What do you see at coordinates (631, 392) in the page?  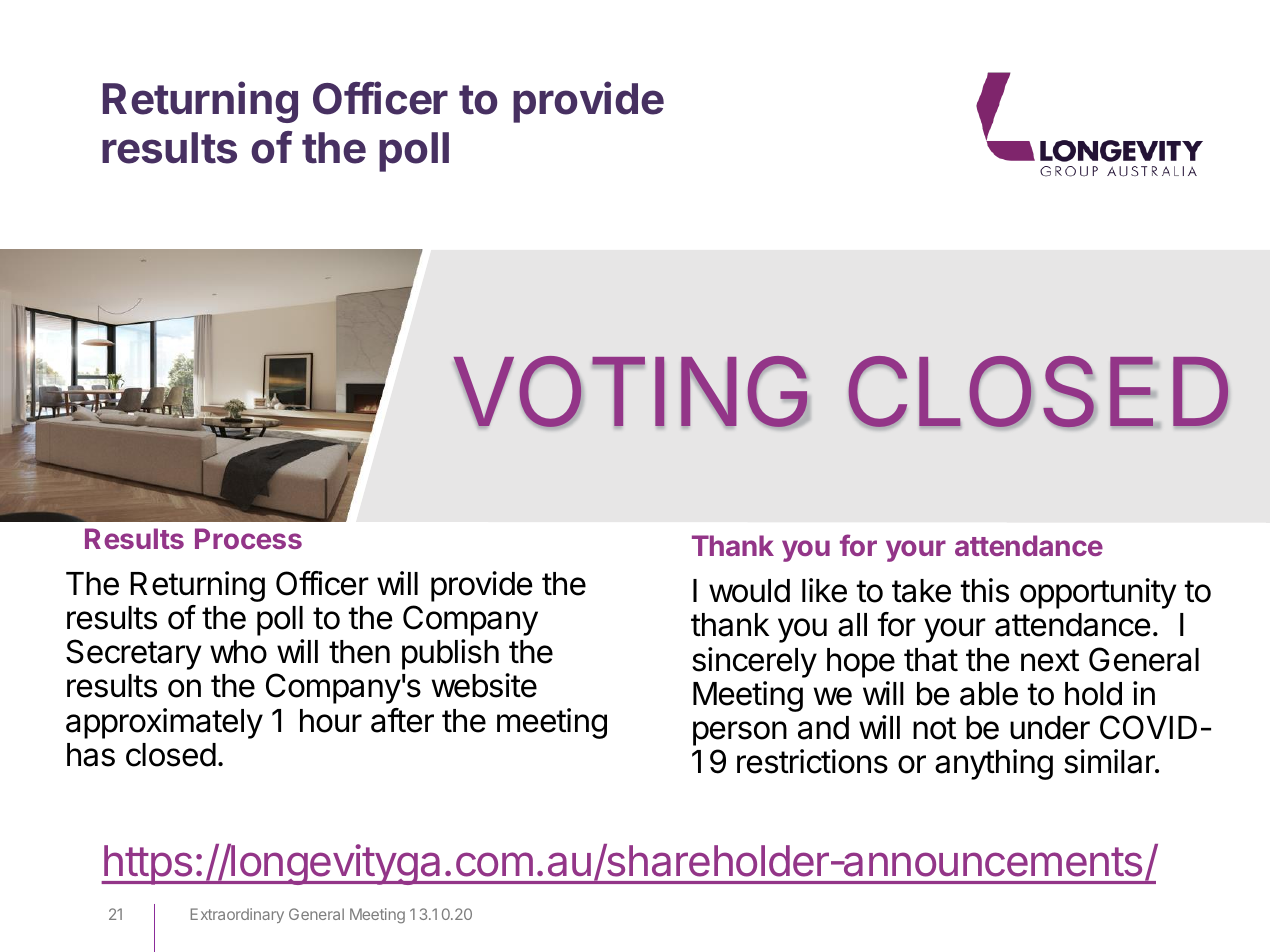 I see `VOTING` at bounding box center [631, 392].
